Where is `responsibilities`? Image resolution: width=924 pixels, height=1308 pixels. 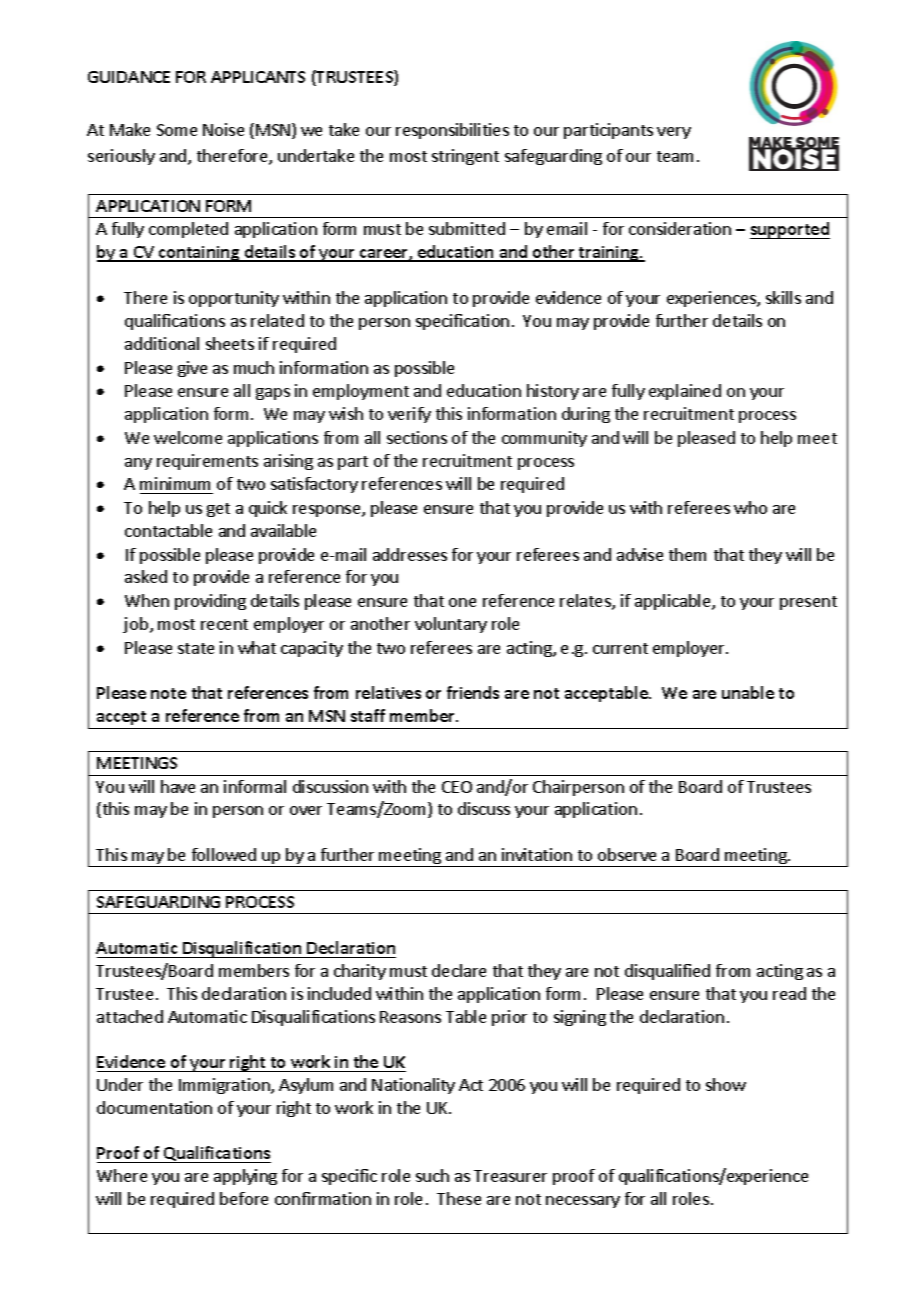
responsibilities is located at coordinates (452, 131).
